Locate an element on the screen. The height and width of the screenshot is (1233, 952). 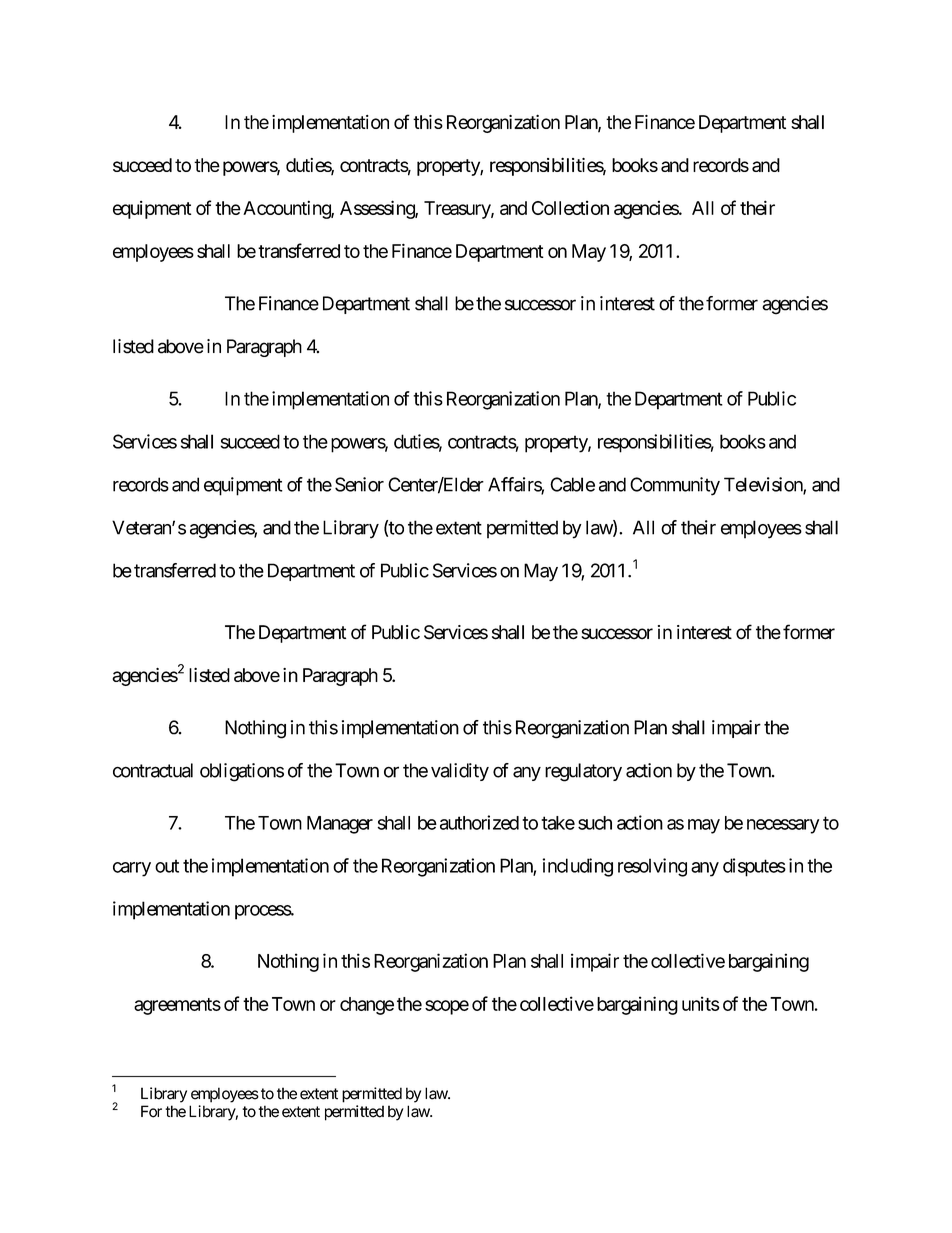
authorized is located at coordinates (479, 822).
